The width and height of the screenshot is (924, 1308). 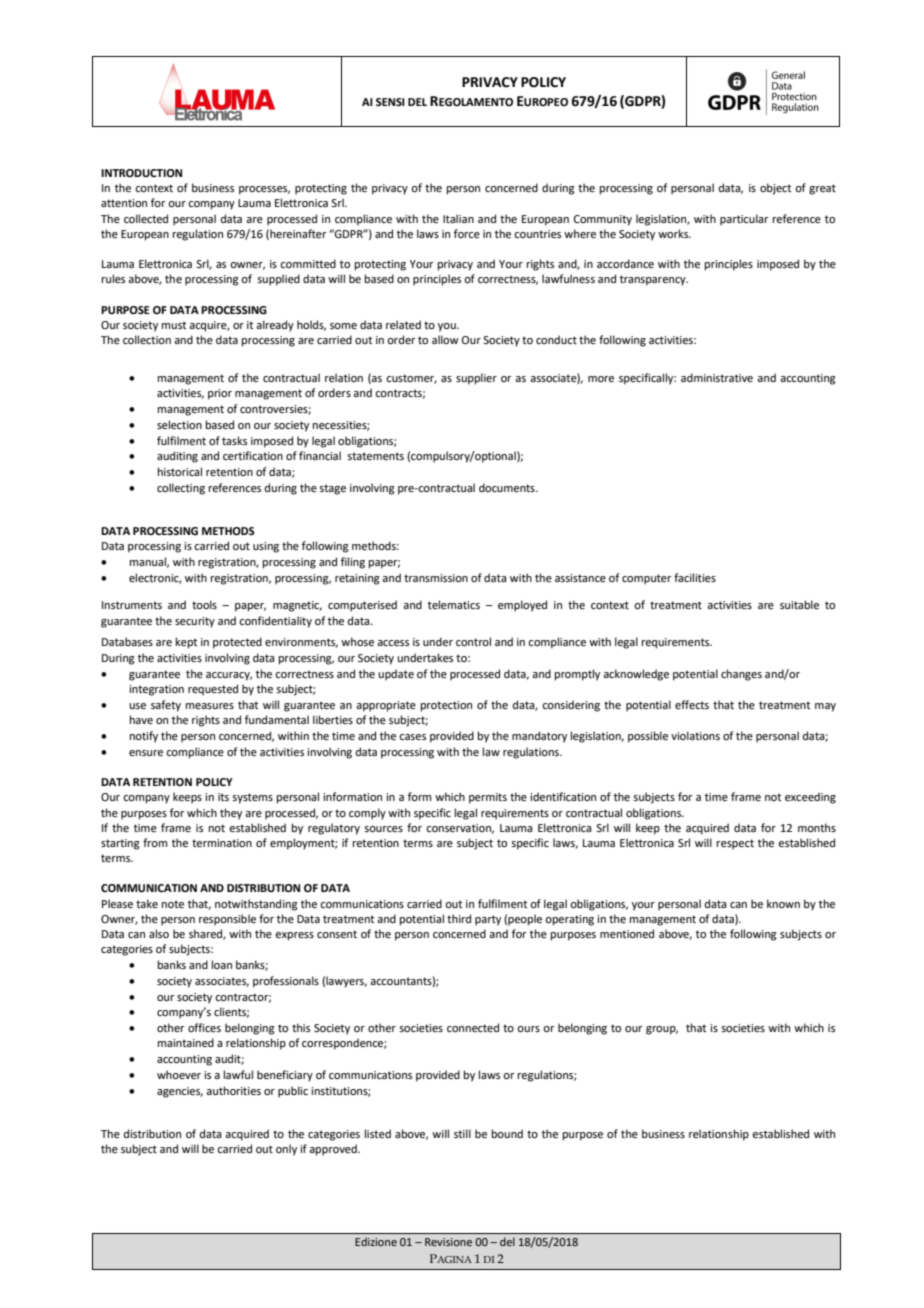 What do you see at coordinates (146, 218) in the screenshot?
I see `collected` at bounding box center [146, 218].
